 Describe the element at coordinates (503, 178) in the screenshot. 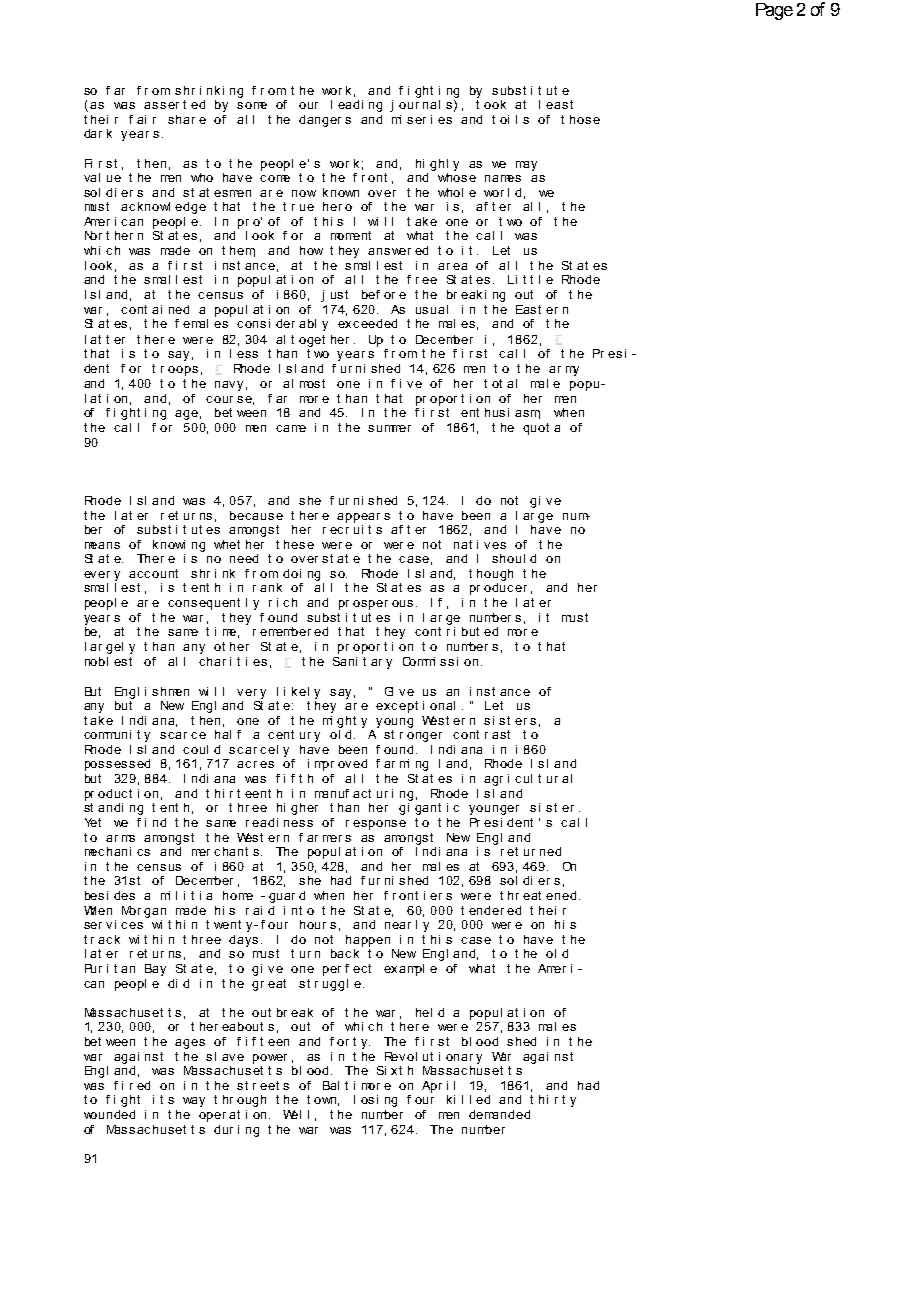

I see `names` at that location.
